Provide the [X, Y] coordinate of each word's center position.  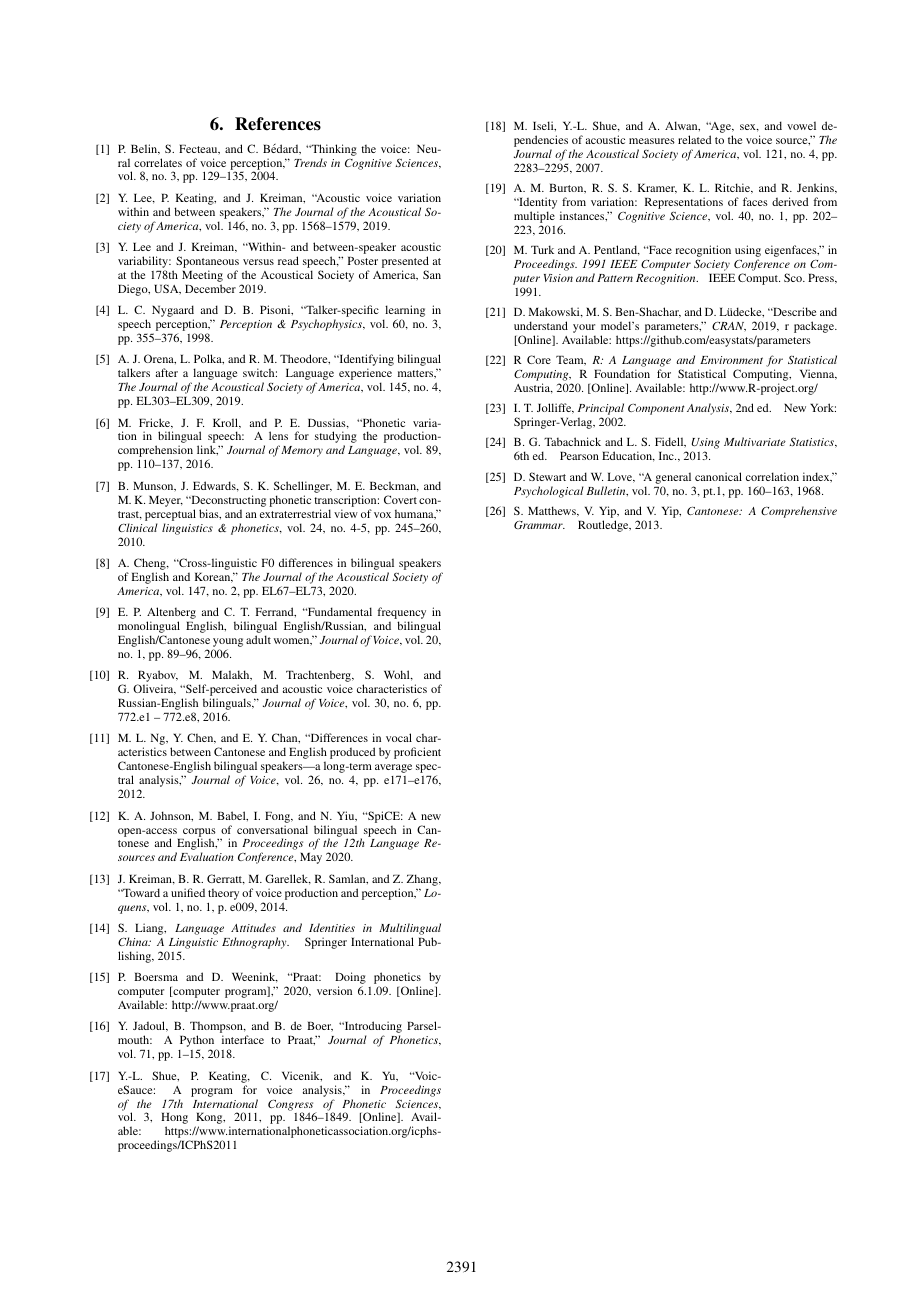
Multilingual [410, 929]
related [694, 139]
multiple [534, 218]
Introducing [372, 1028]
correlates [158, 162]
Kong [210, 1120]
